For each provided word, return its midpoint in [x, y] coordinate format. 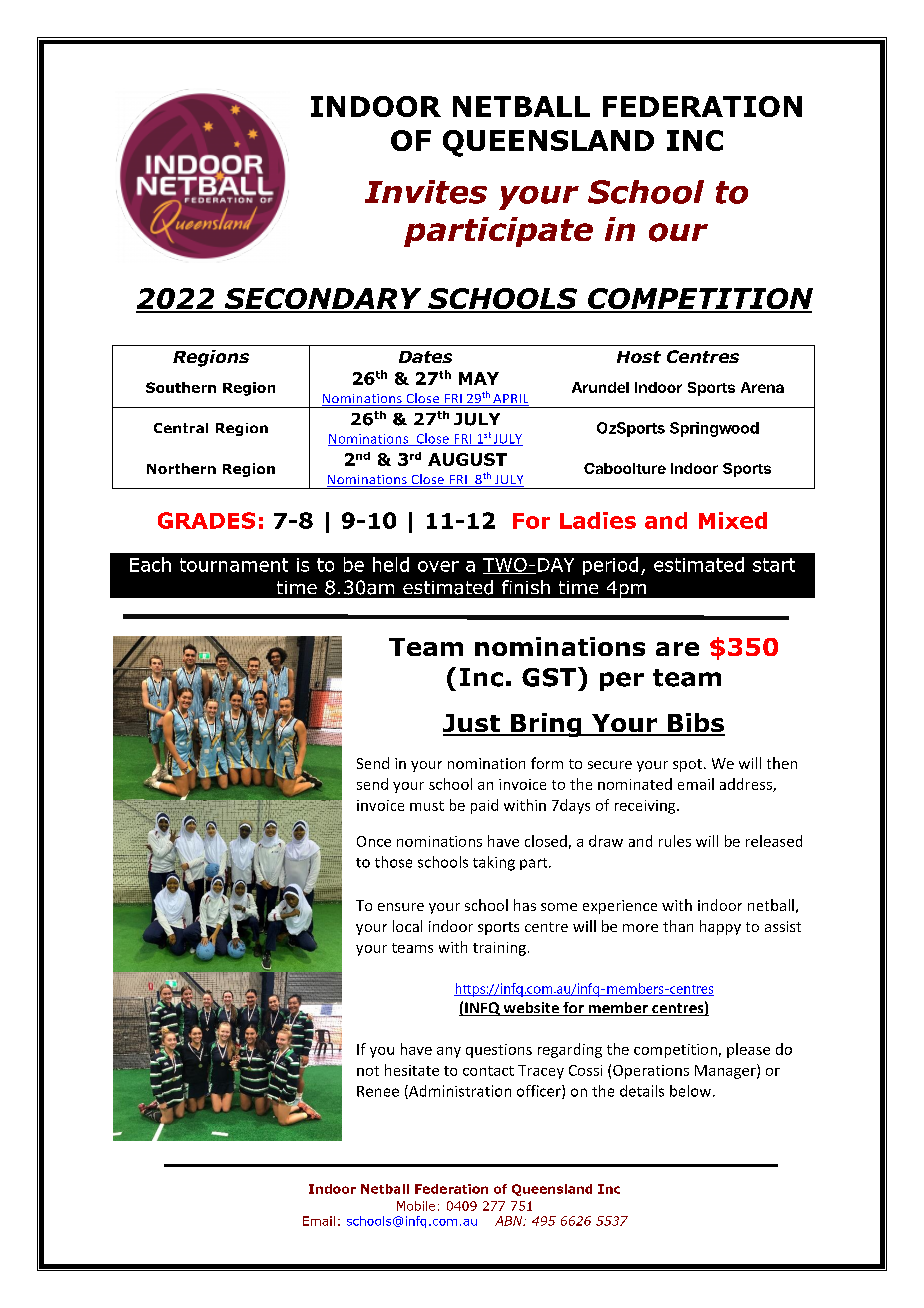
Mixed [733, 520]
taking [494, 863]
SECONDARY [323, 300]
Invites [426, 192]
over [438, 566]
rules [675, 841]
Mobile [416, 1206]
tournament [234, 565]
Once [374, 841]
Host [639, 357]
